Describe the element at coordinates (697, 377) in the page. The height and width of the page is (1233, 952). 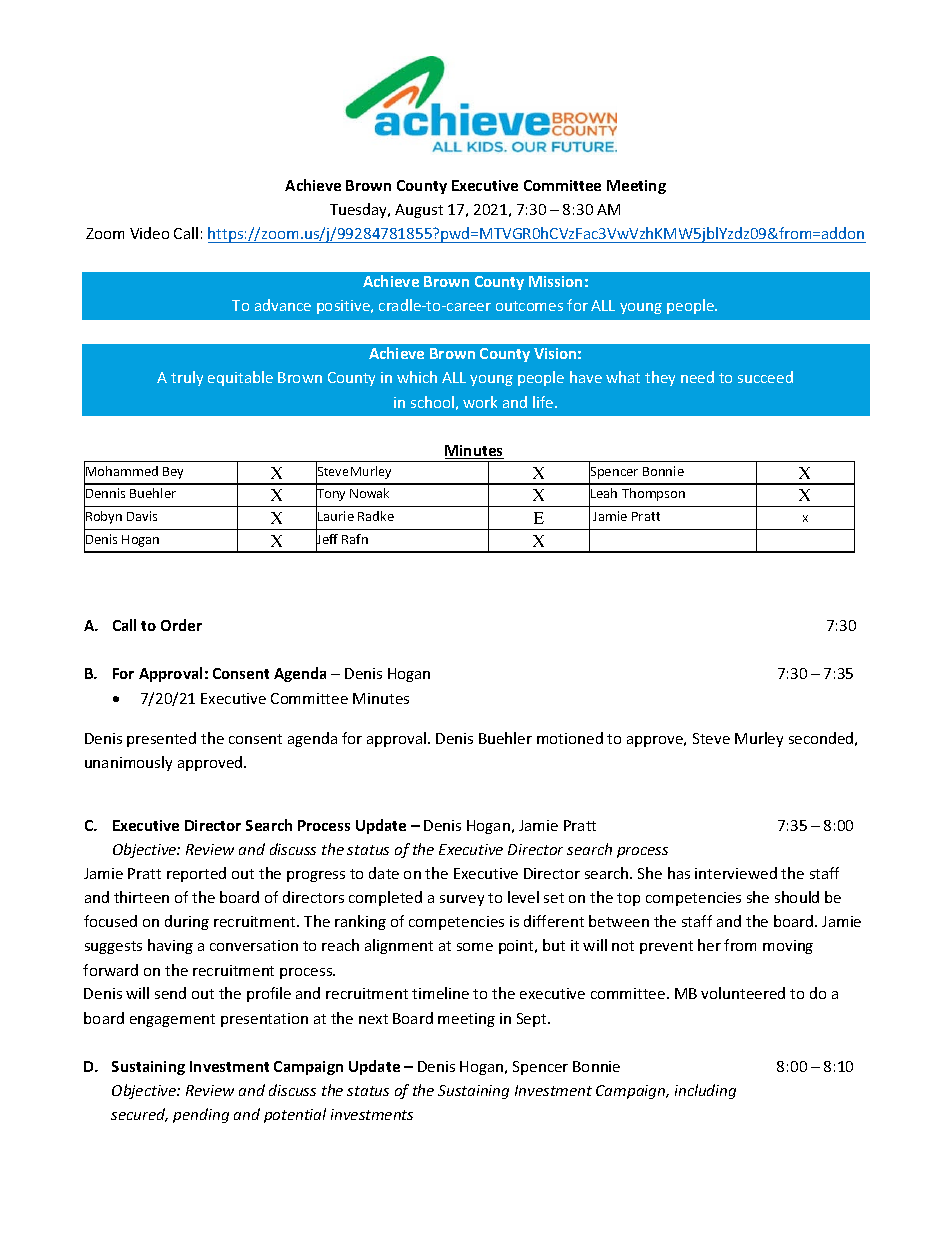
I see `need` at that location.
